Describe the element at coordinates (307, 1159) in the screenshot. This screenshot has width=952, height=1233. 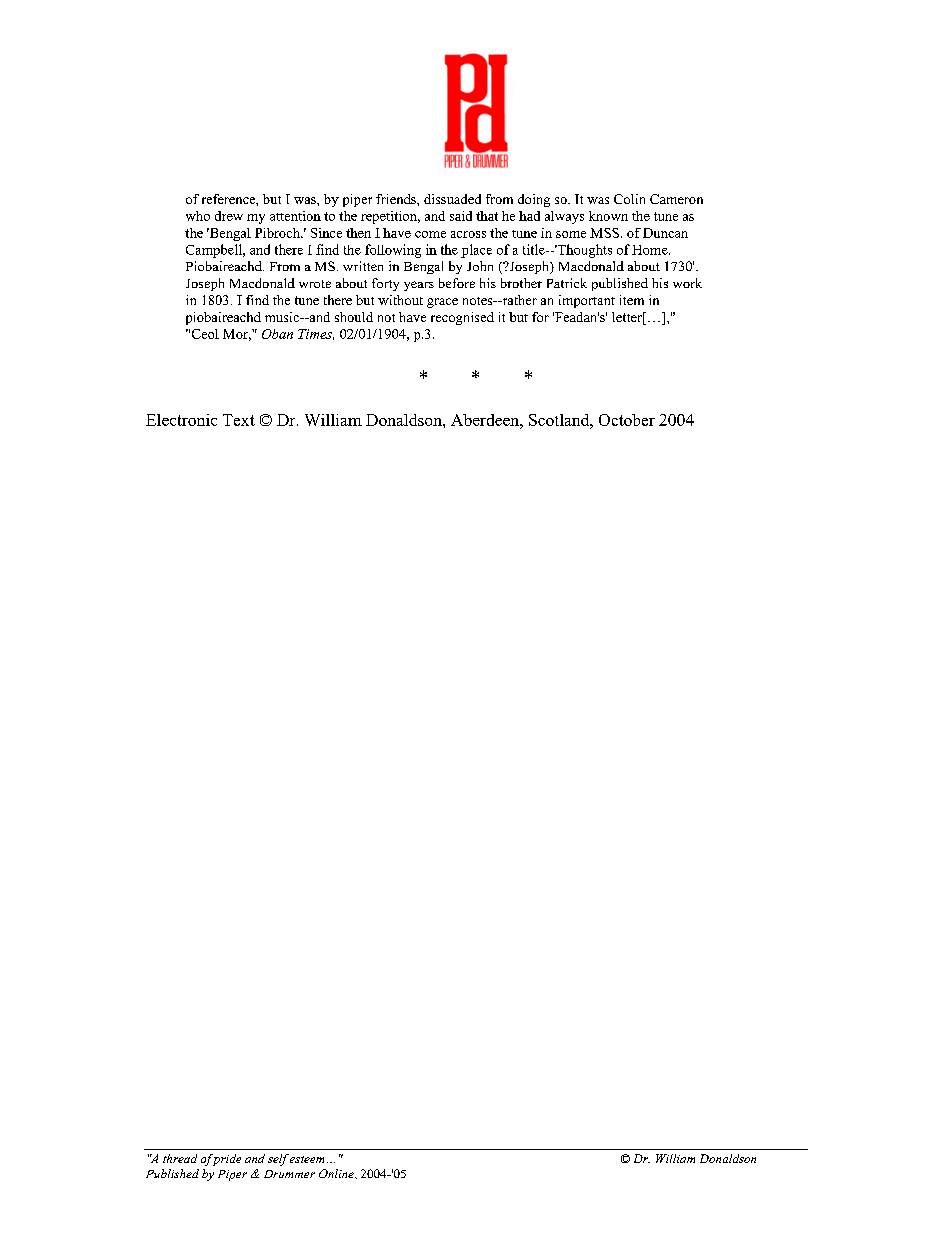
I see `esteem` at that location.
